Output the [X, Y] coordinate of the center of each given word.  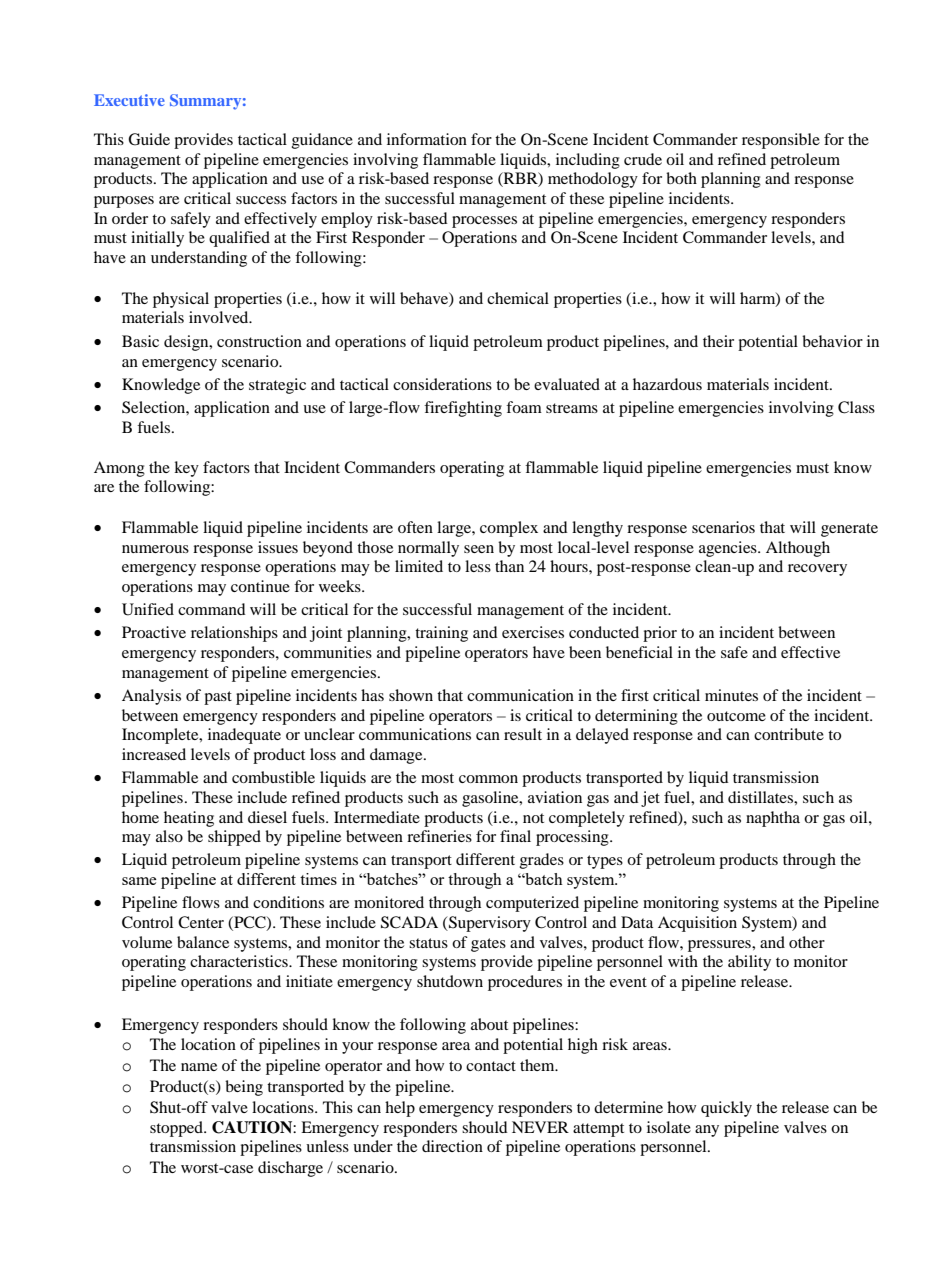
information [427, 139]
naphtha [773, 819]
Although [798, 549]
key [186, 469]
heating [189, 819]
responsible [781, 141]
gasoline [491, 799]
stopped [177, 1129]
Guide [149, 139]
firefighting [463, 409]
